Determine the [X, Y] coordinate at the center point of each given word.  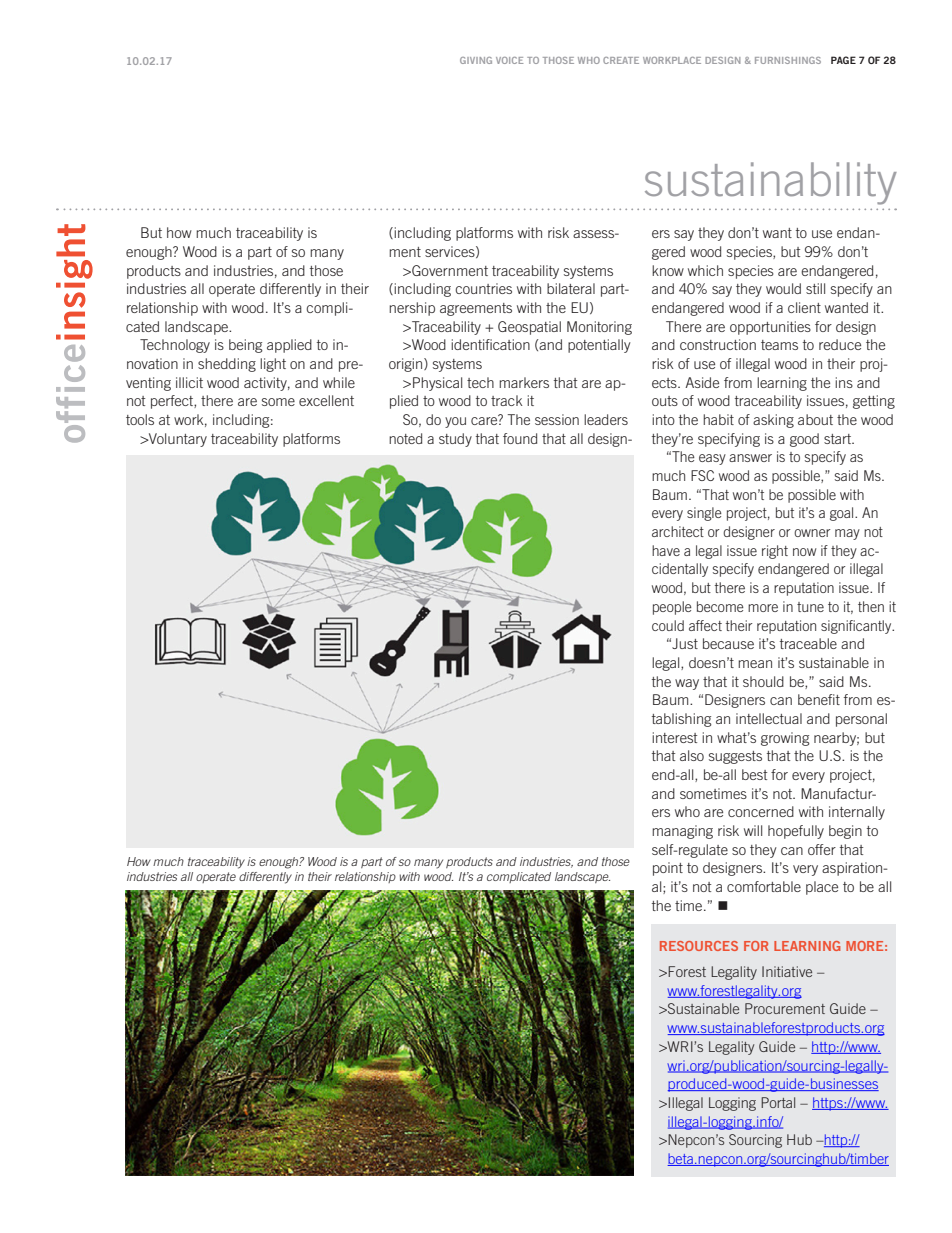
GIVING [476, 60]
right [775, 552]
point [668, 869]
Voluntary [177, 440]
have [666, 550]
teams [779, 345]
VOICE [509, 60]
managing [682, 832]
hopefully [796, 832]
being [246, 346]
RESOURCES [699, 946]
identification [490, 344]
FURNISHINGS [788, 60]
